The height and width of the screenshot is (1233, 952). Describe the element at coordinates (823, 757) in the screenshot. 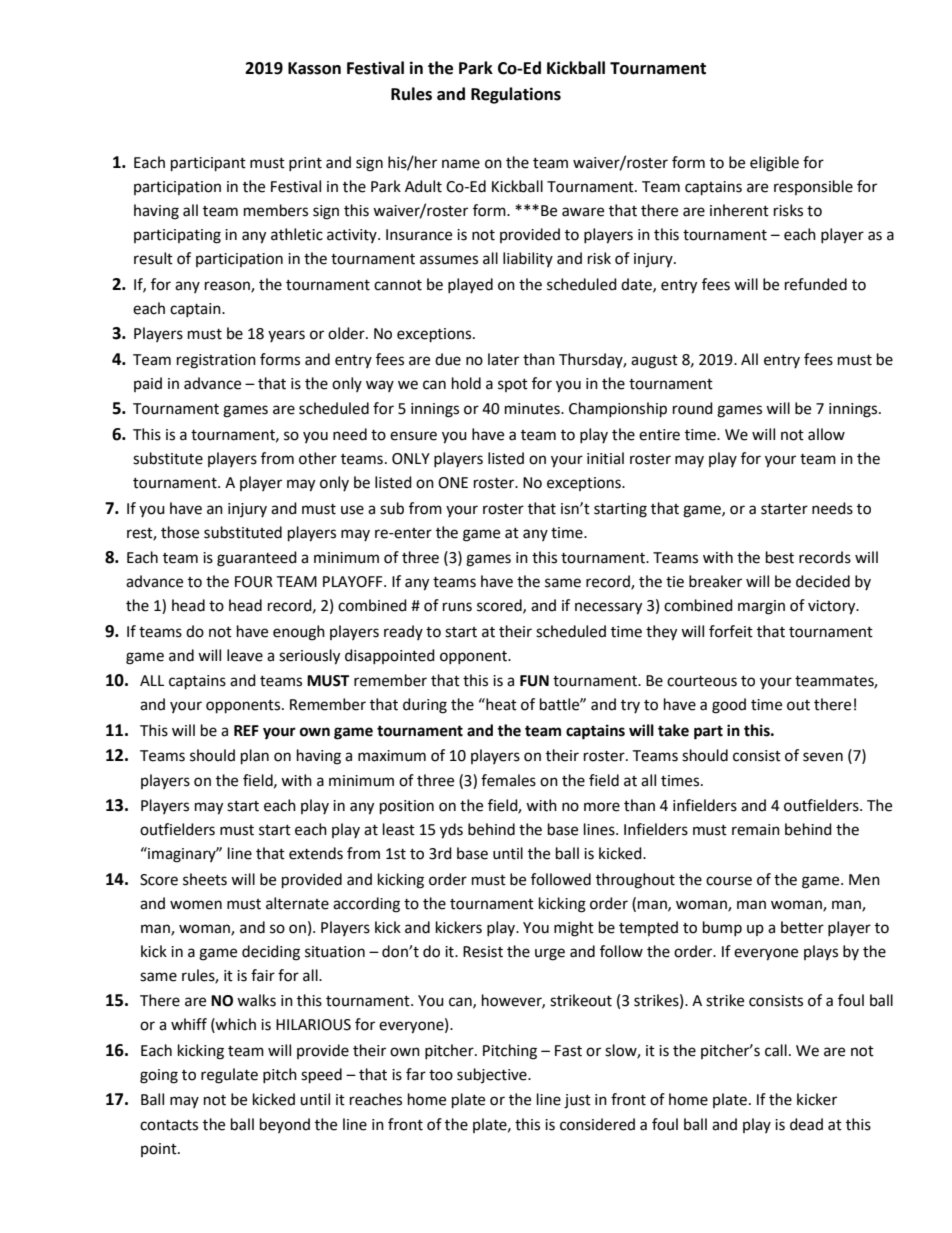

I see `seven` at that location.
